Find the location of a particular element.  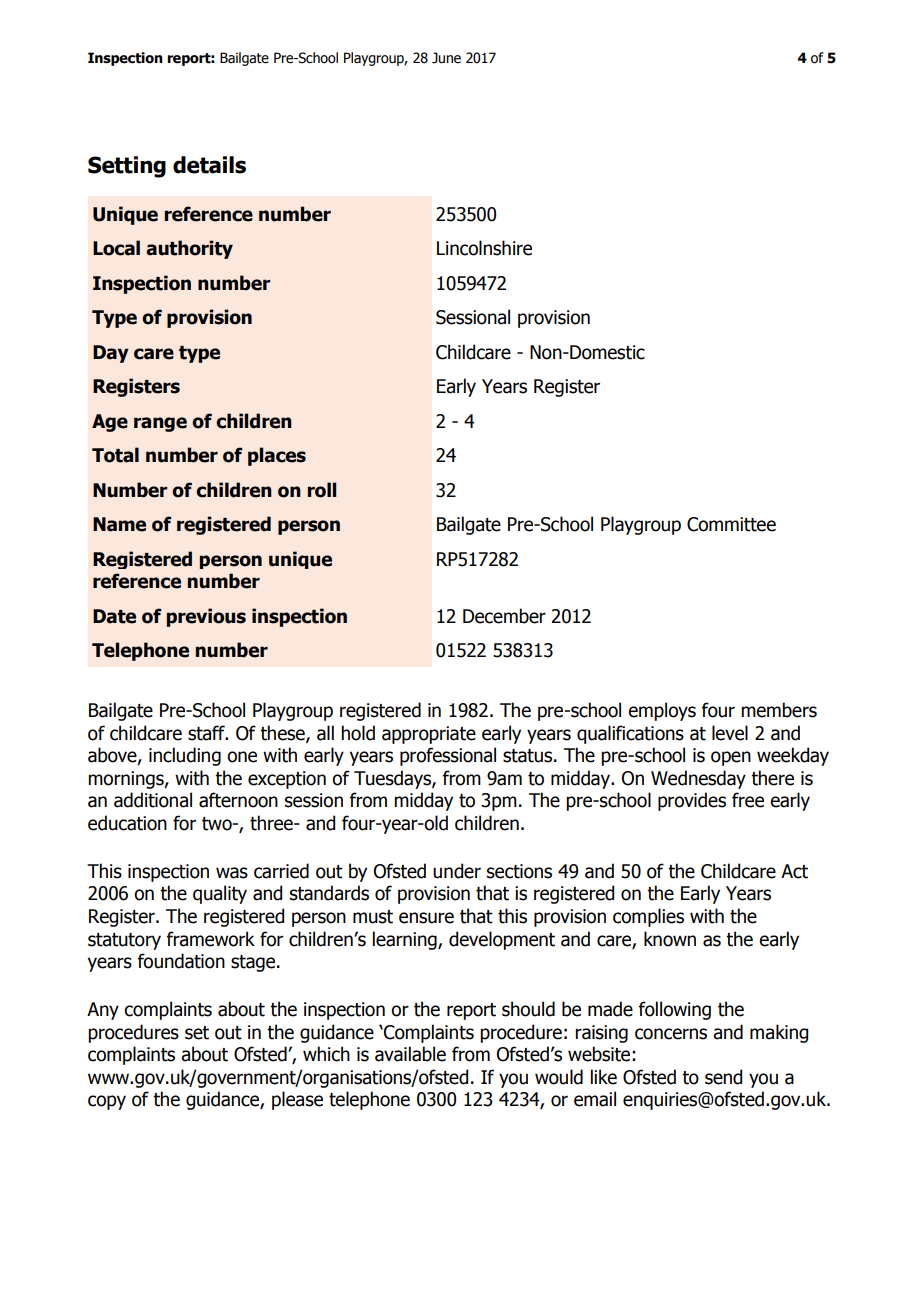

places is located at coordinates (277, 456).
